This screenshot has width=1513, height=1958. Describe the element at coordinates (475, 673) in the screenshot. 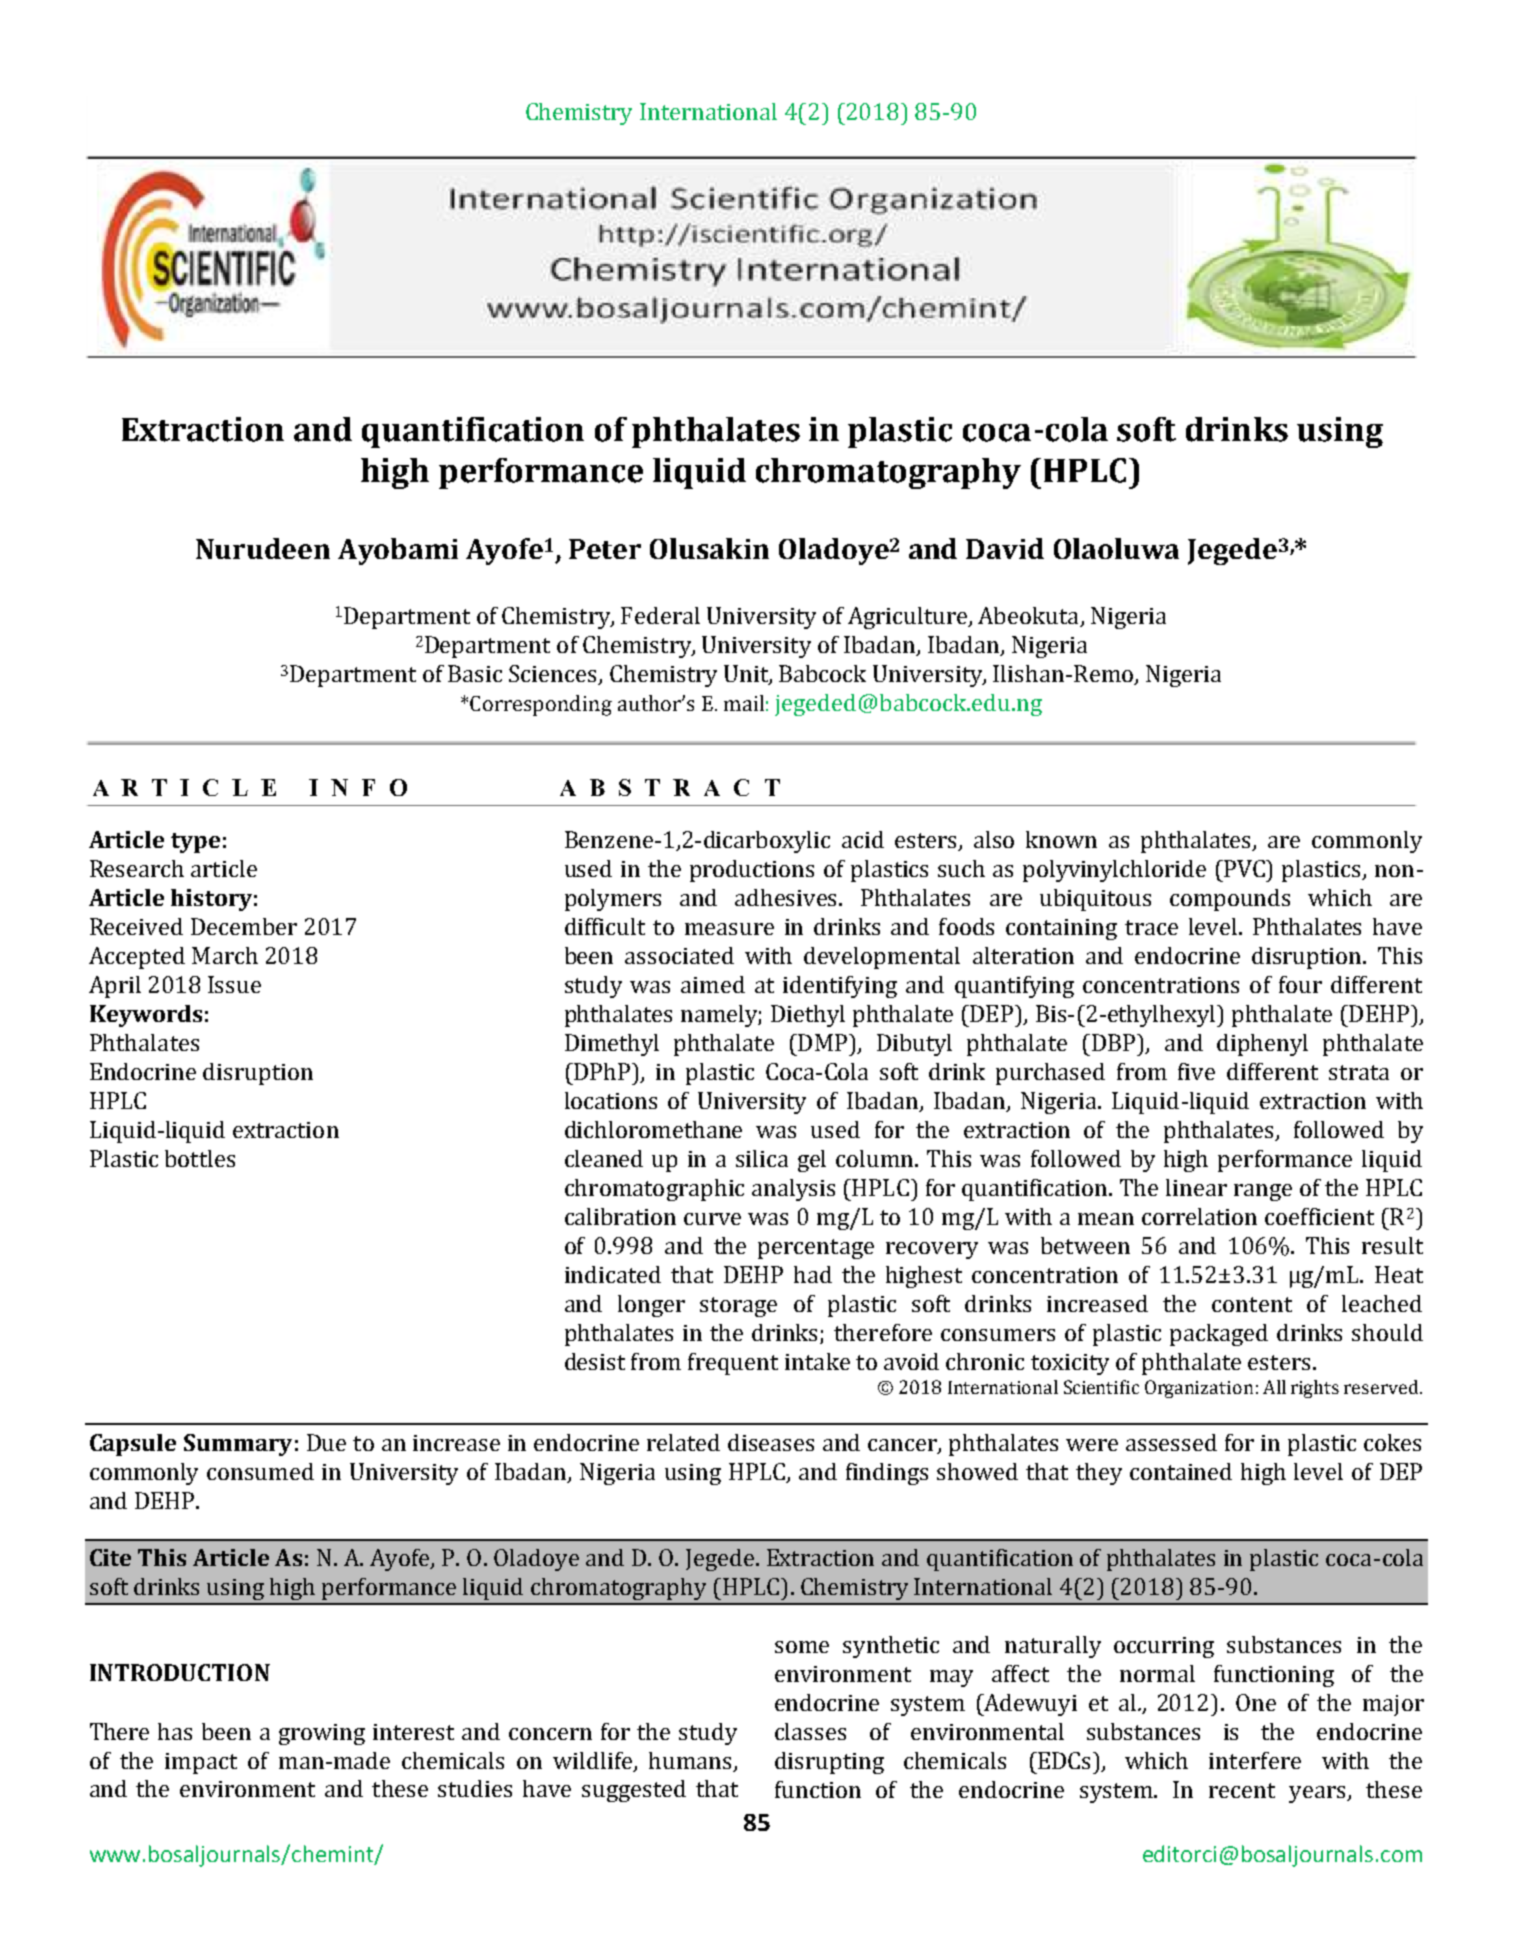

I see `Basic` at that location.
